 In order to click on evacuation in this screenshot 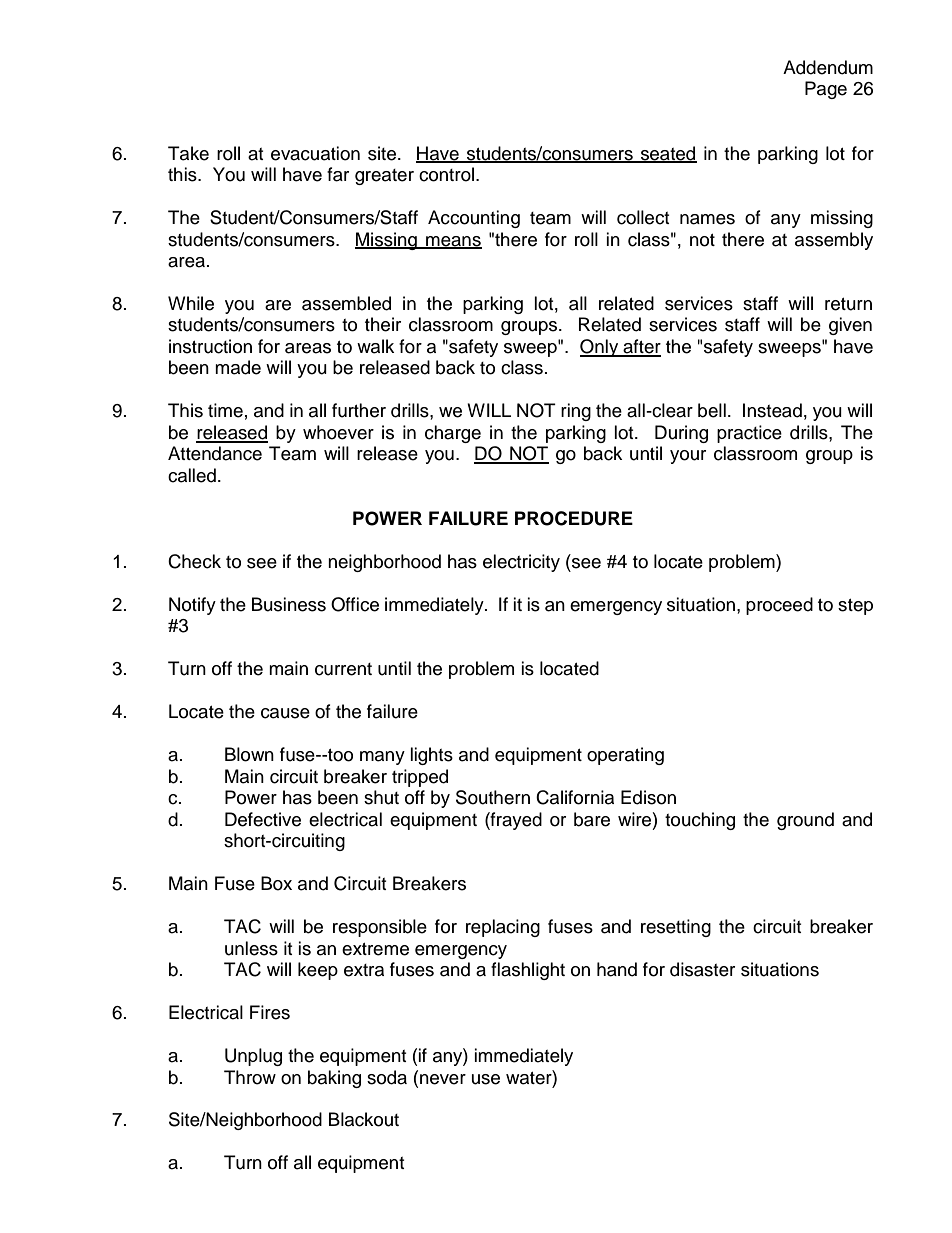, I will do `click(315, 153)`.
